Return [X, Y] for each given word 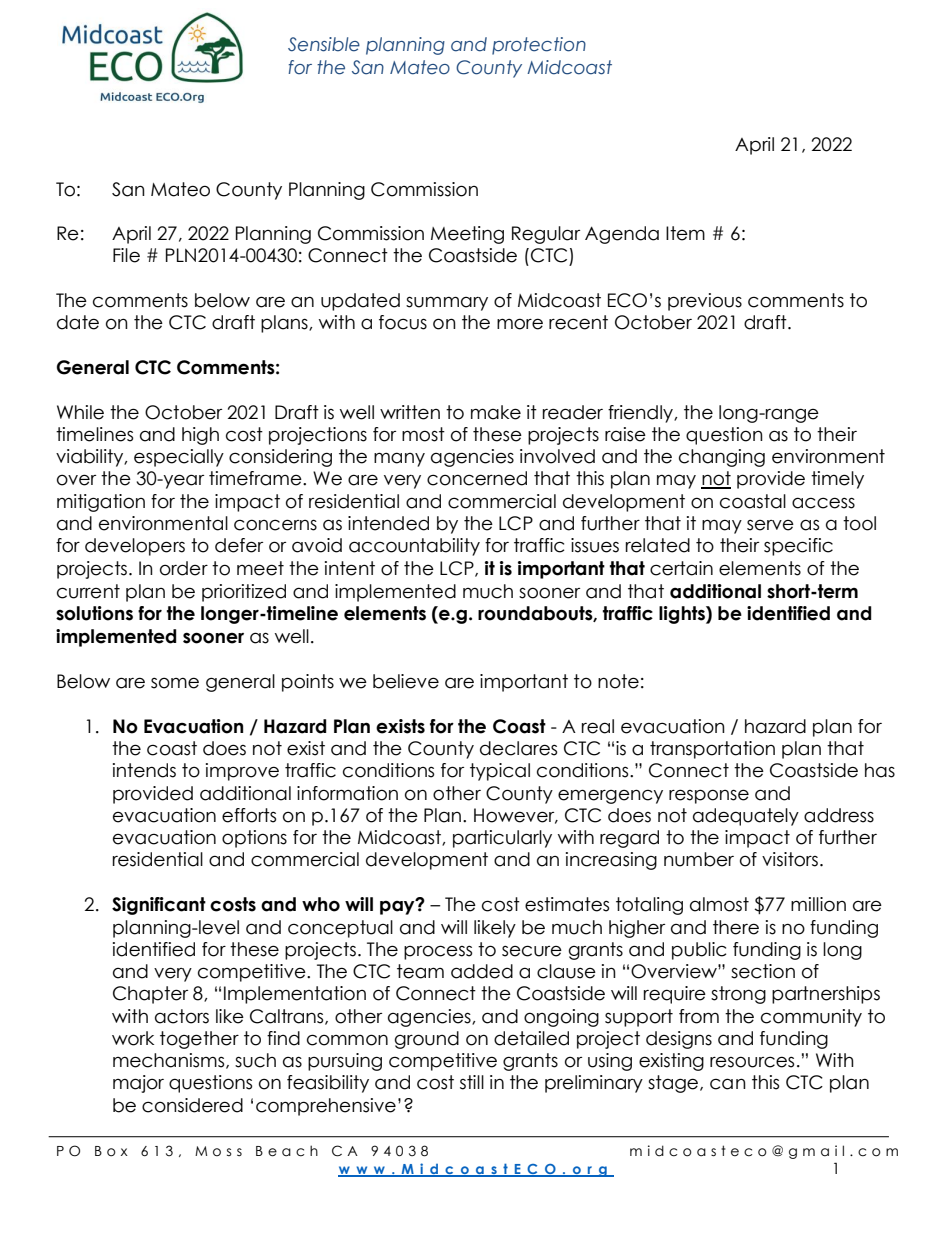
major [138, 1084]
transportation [712, 750]
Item [685, 233]
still [472, 1082]
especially [179, 458]
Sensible [324, 44]
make [496, 412]
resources [752, 1062]
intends [144, 770]
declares [518, 748]
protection [539, 46]
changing [722, 458]
